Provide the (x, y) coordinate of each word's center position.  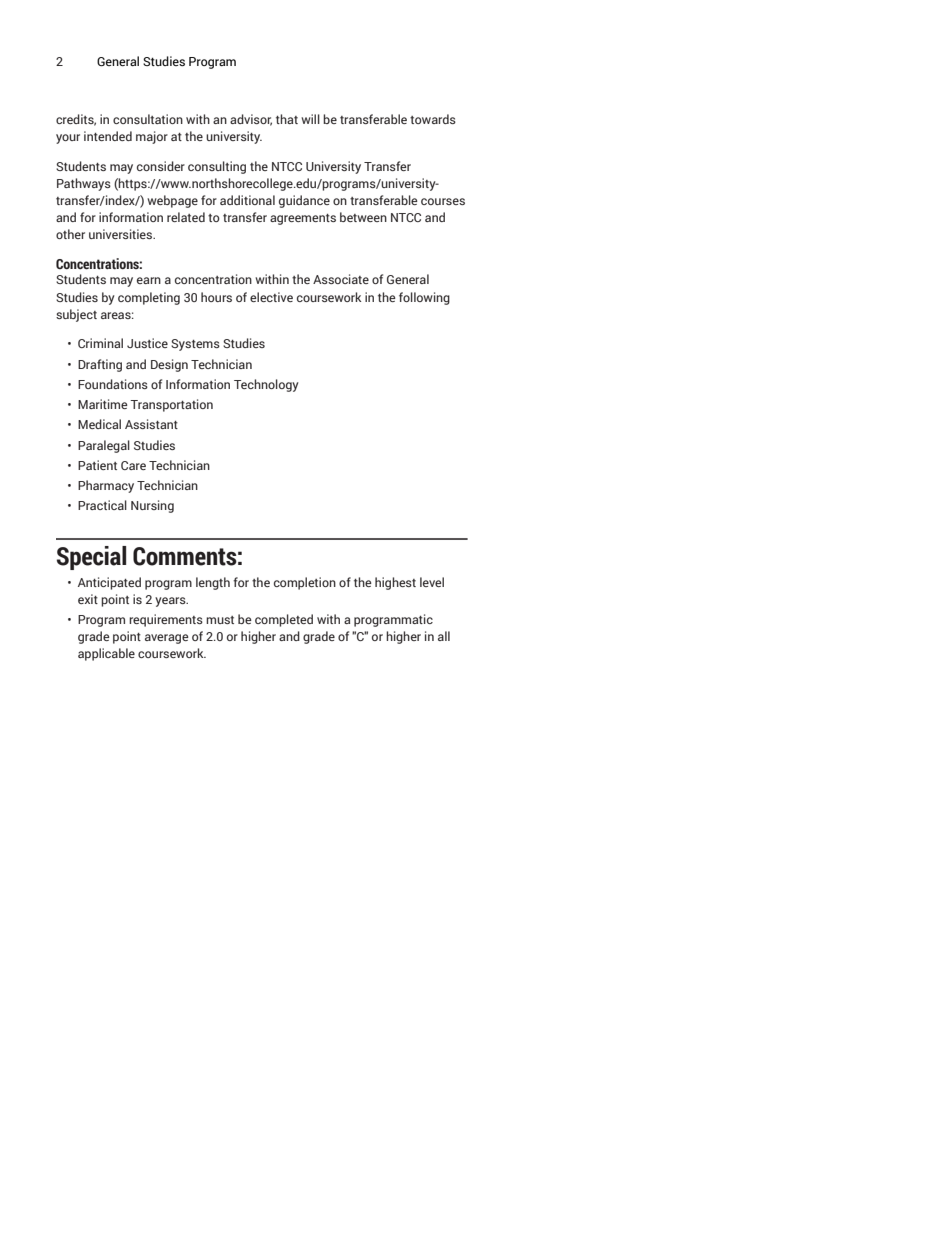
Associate (341, 279)
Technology (266, 385)
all (444, 636)
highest (395, 583)
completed (284, 620)
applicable (106, 654)
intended (108, 136)
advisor (251, 120)
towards (433, 119)
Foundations (113, 384)
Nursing (152, 506)
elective (271, 297)
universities (122, 234)
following (424, 298)
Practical (102, 505)
